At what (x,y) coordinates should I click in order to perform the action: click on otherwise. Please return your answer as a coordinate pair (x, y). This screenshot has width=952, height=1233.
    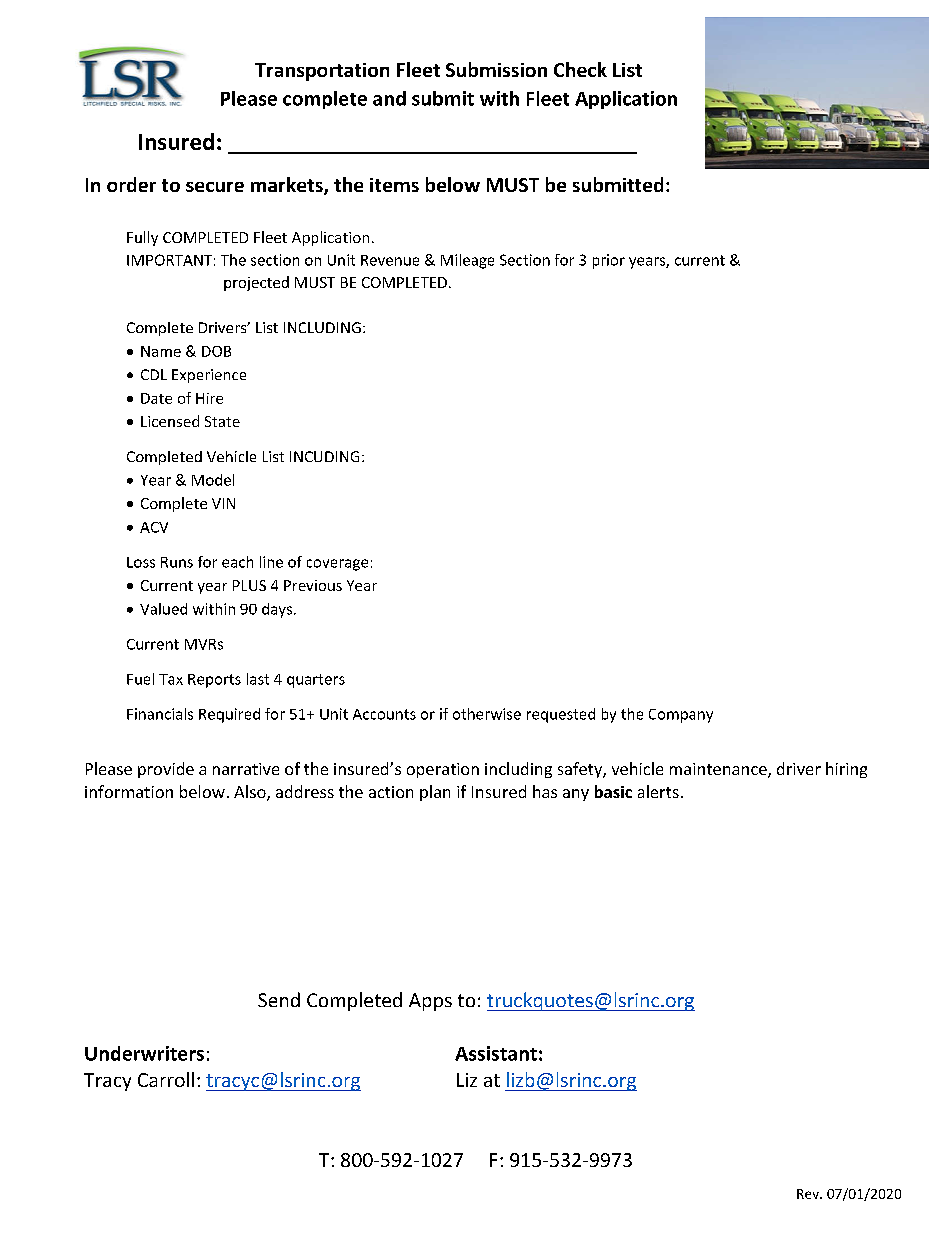
    Looking at the image, I should click on (487, 714).
